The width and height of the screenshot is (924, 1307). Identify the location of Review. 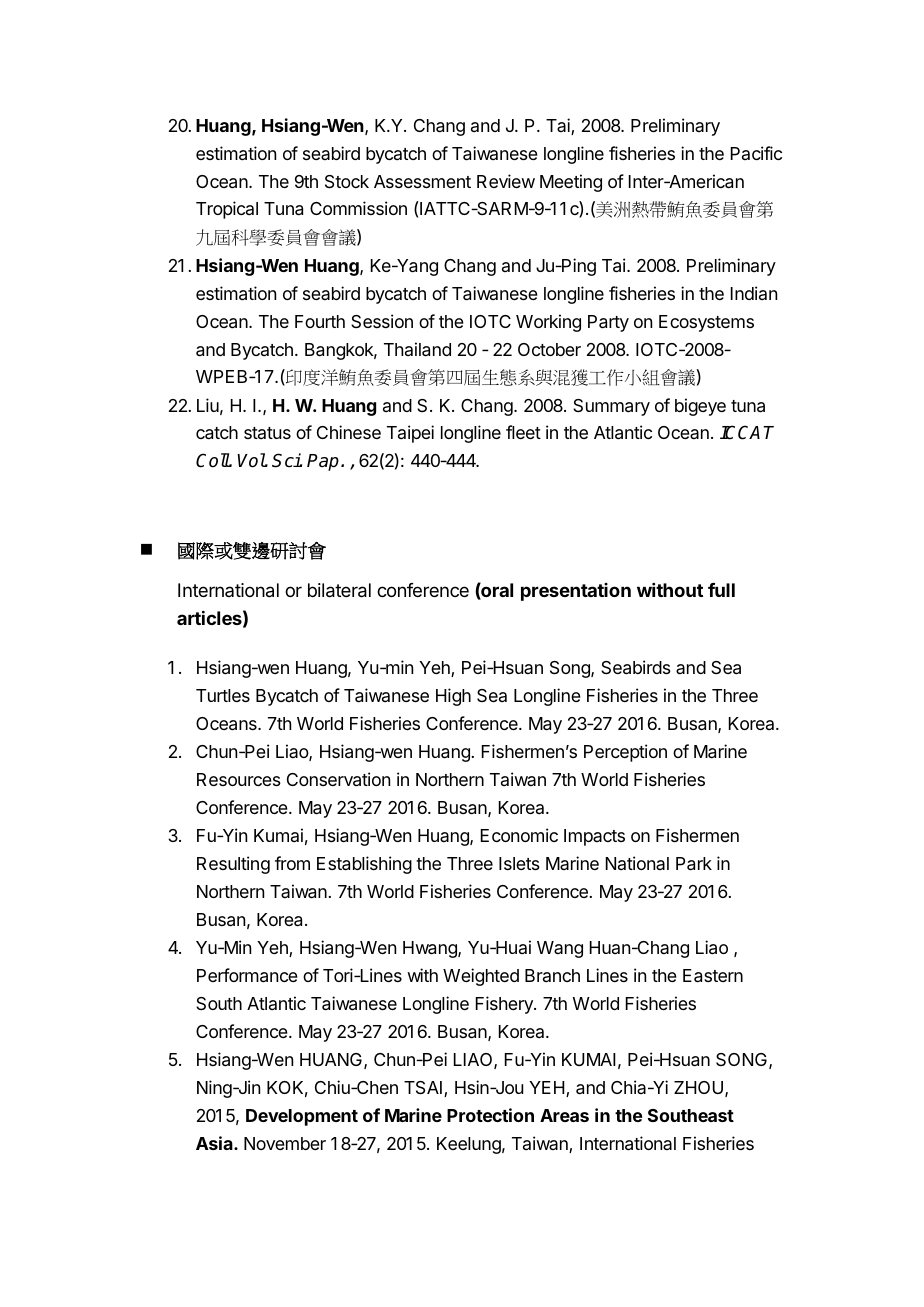
(506, 181).
